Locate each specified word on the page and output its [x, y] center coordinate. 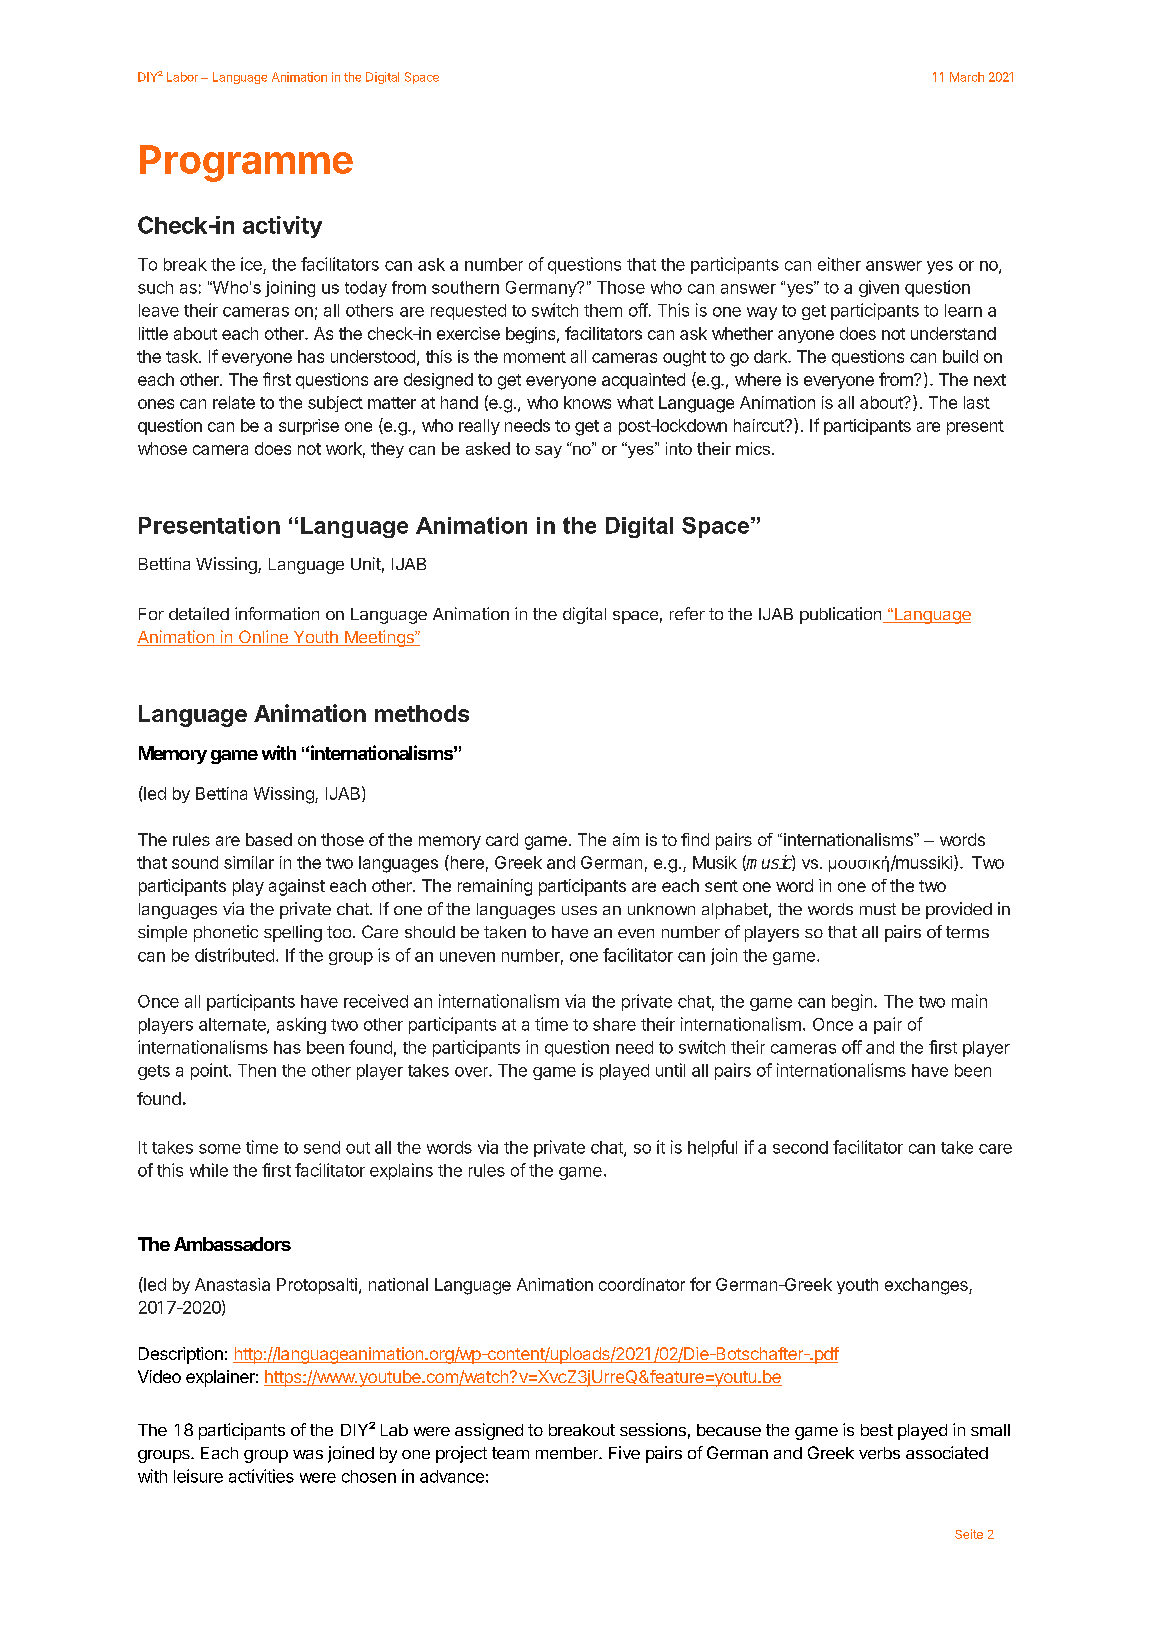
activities [261, 1476]
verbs [879, 1453]
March [967, 77]
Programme [246, 163]
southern [465, 287]
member [568, 1453]
